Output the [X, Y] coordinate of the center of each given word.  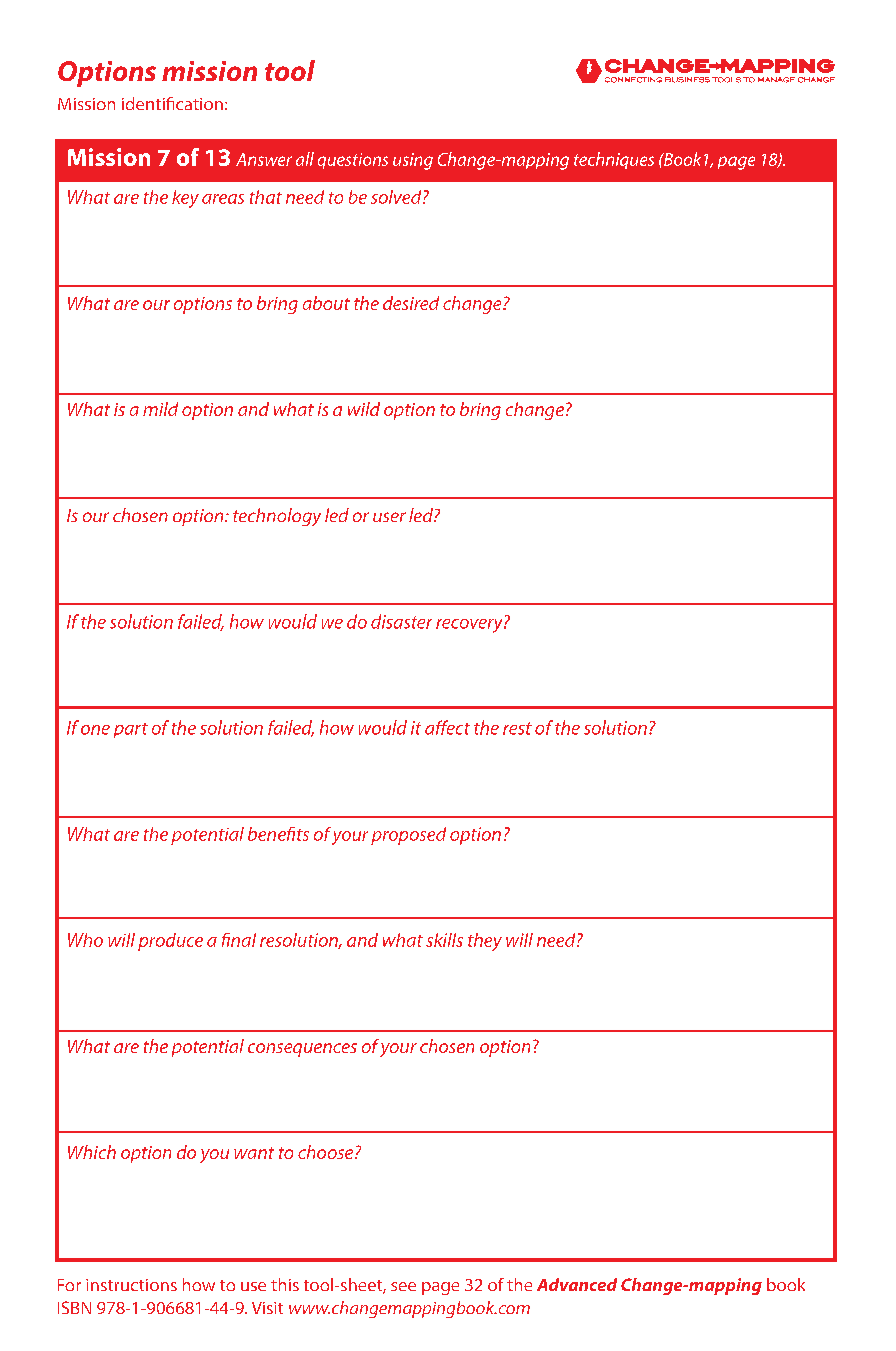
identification [172, 103]
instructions [131, 1285]
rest [517, 728]
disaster [401, 621]
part [131, 730]
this [285, 1284]
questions [353, 161]
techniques [614, 160]
